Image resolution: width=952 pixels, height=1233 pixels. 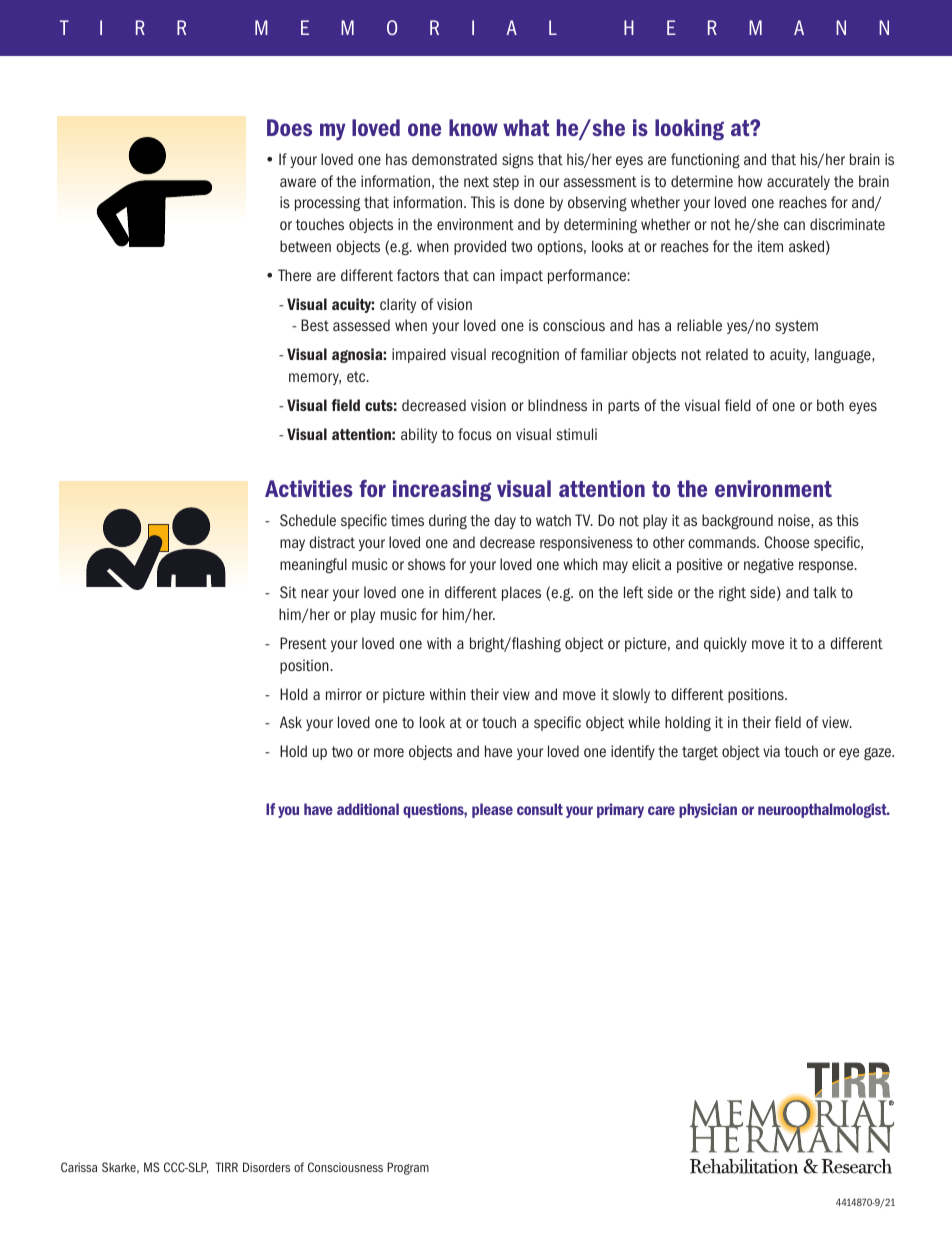 I want to click on Activities, so click(x=309, y=488).
